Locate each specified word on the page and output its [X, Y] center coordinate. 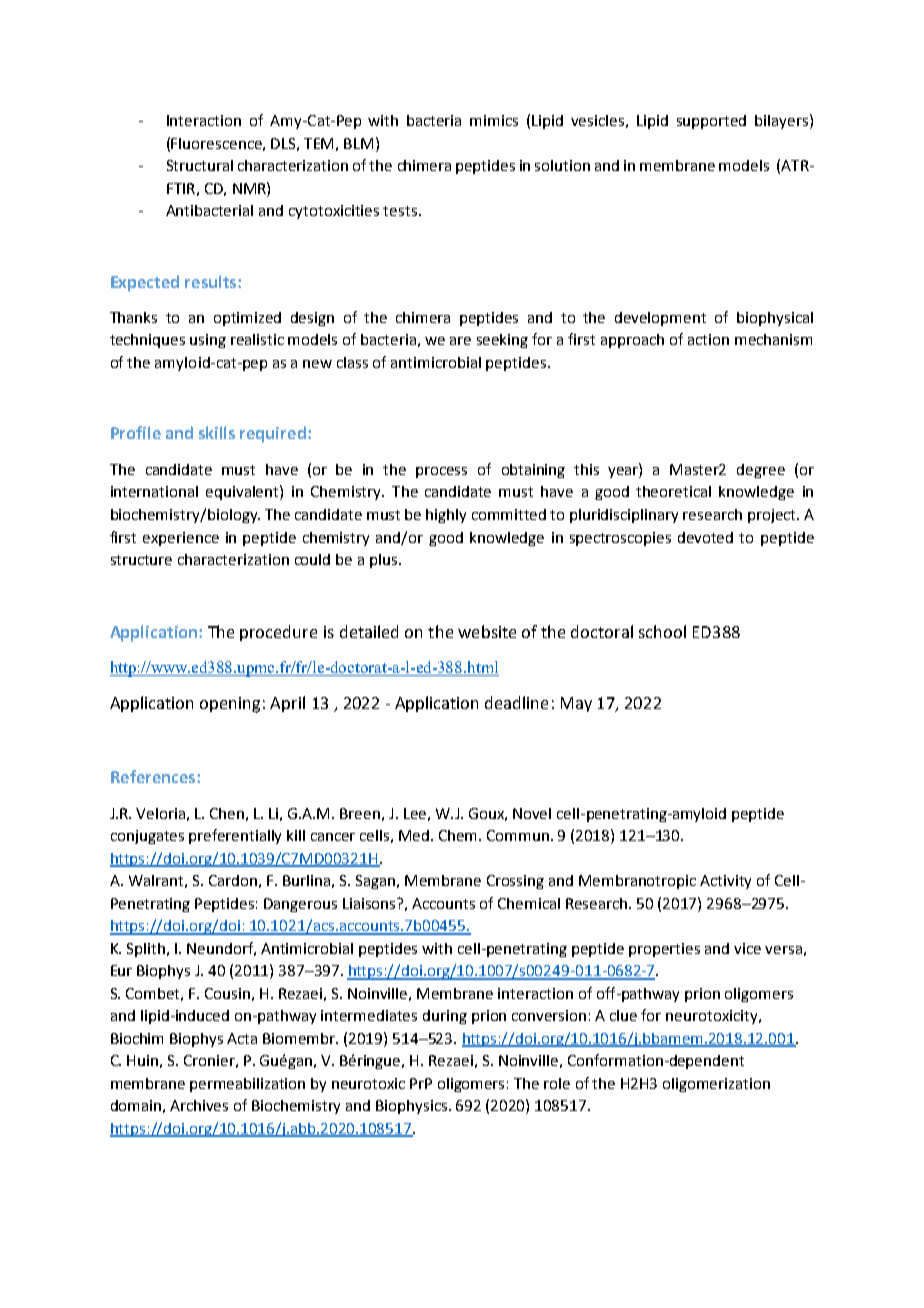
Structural [200, 165]
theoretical [673, 491]
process [441, 472]
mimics [494, 120]
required [273, 434]
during [445, 1017]
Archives [199, 1105]
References [153, 776]
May [576, 704]
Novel [532, 813]
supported [711, 122]
